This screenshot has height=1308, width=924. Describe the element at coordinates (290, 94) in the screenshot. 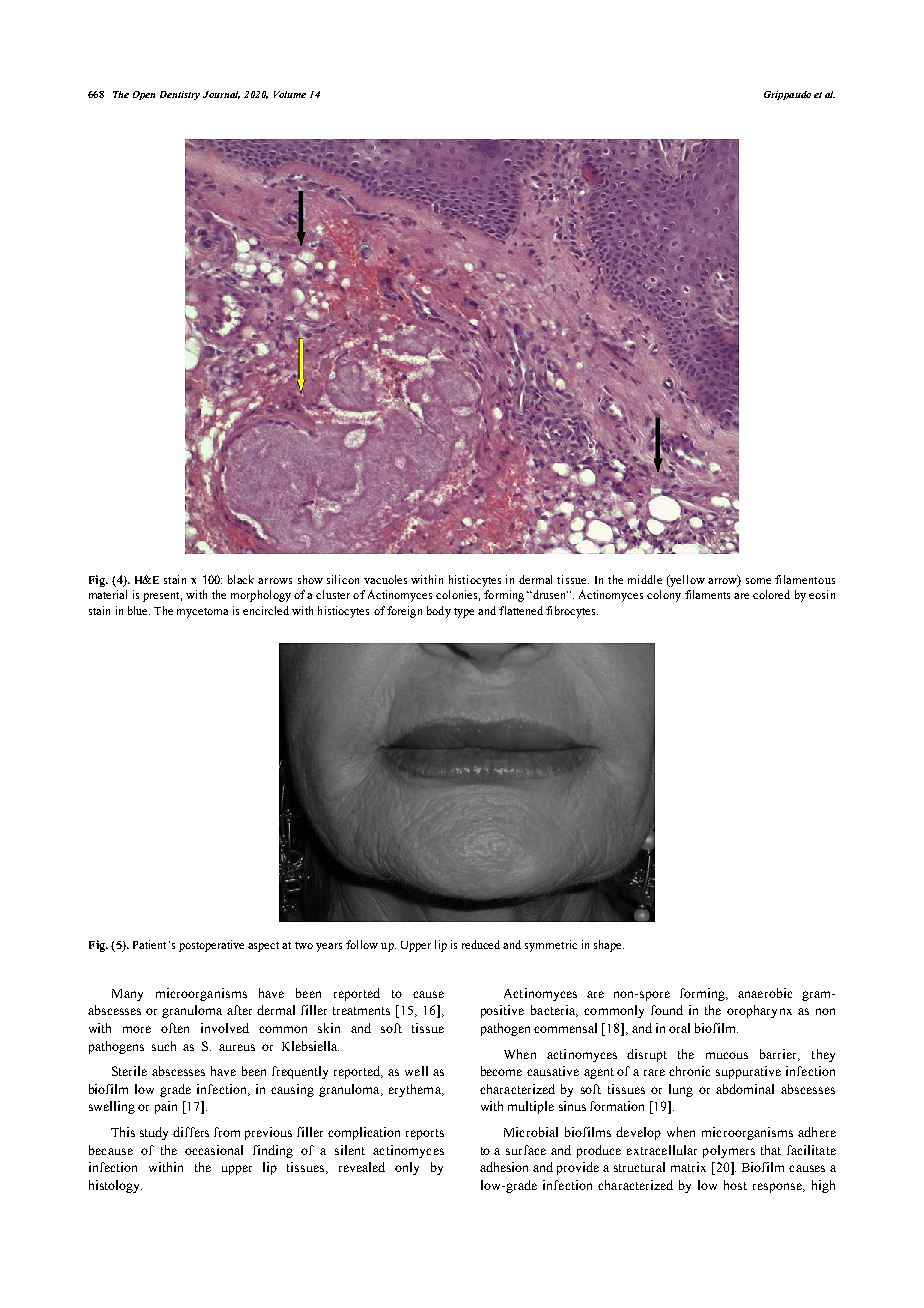

I see `Volume` at that location.
